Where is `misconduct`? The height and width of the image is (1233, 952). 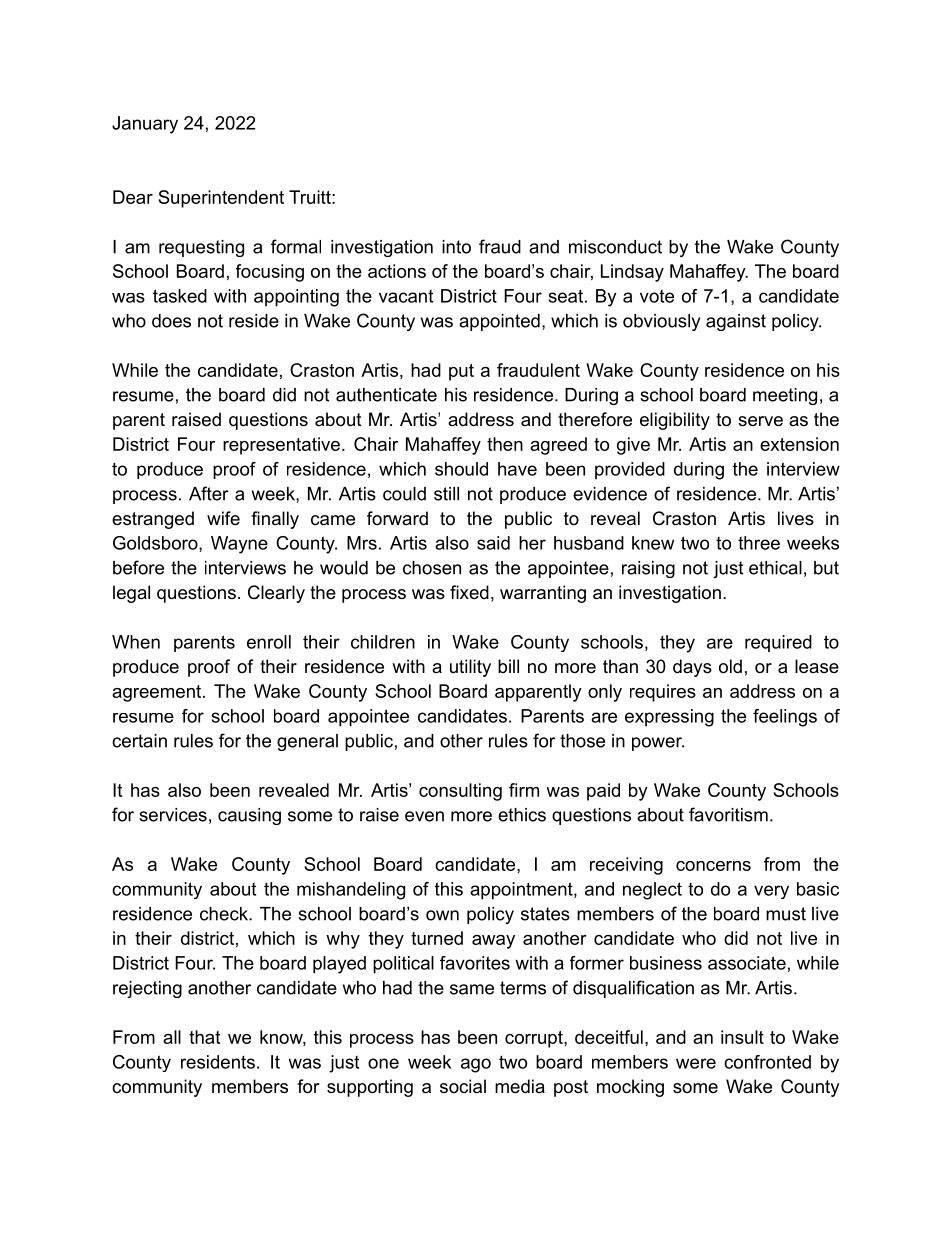 misconduct is located at coordinates (615, 247).
